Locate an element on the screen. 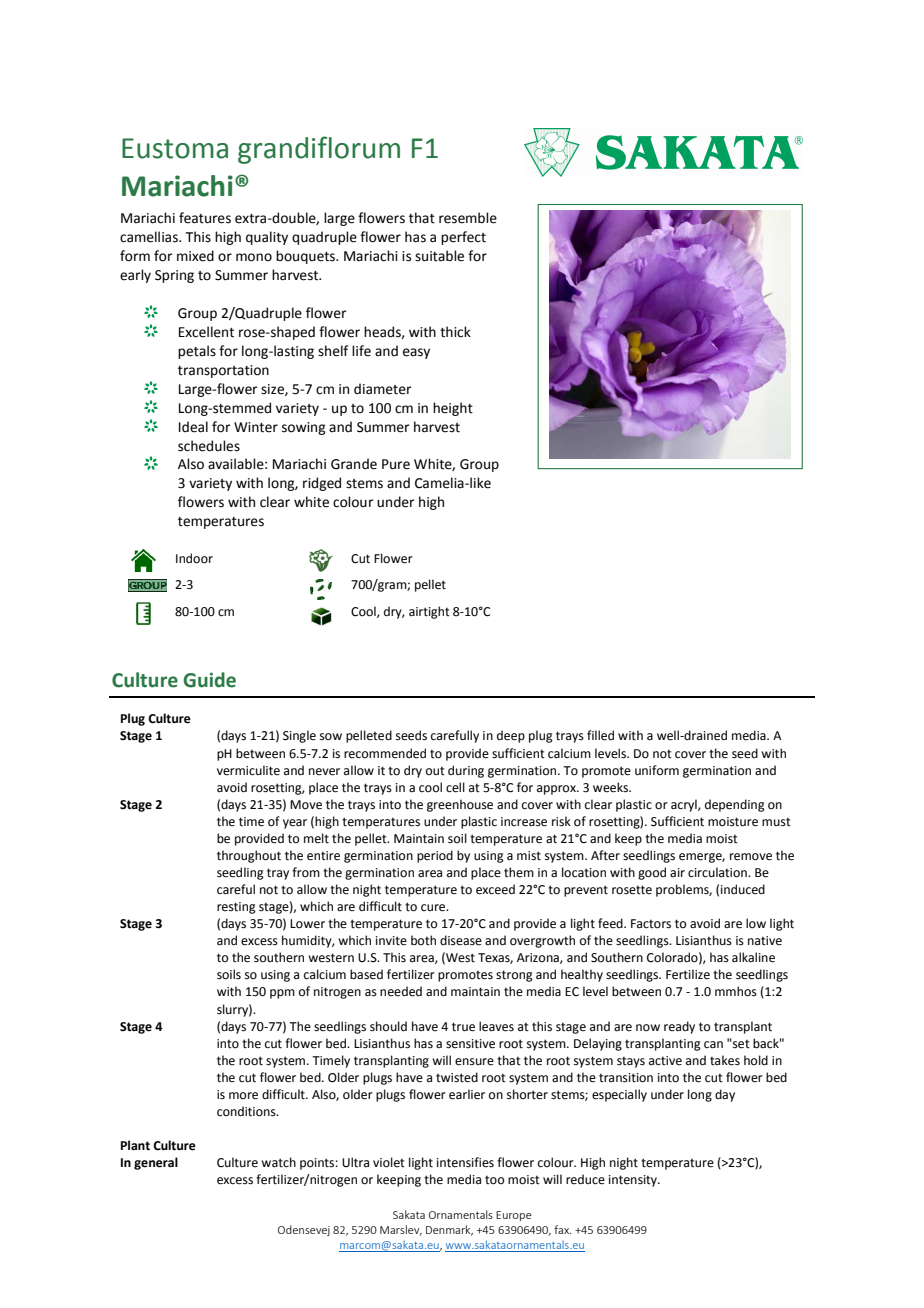 Image resolution: width=924 pixels, height=1308 pixels. resemble is located at coordinates (468, 218).
